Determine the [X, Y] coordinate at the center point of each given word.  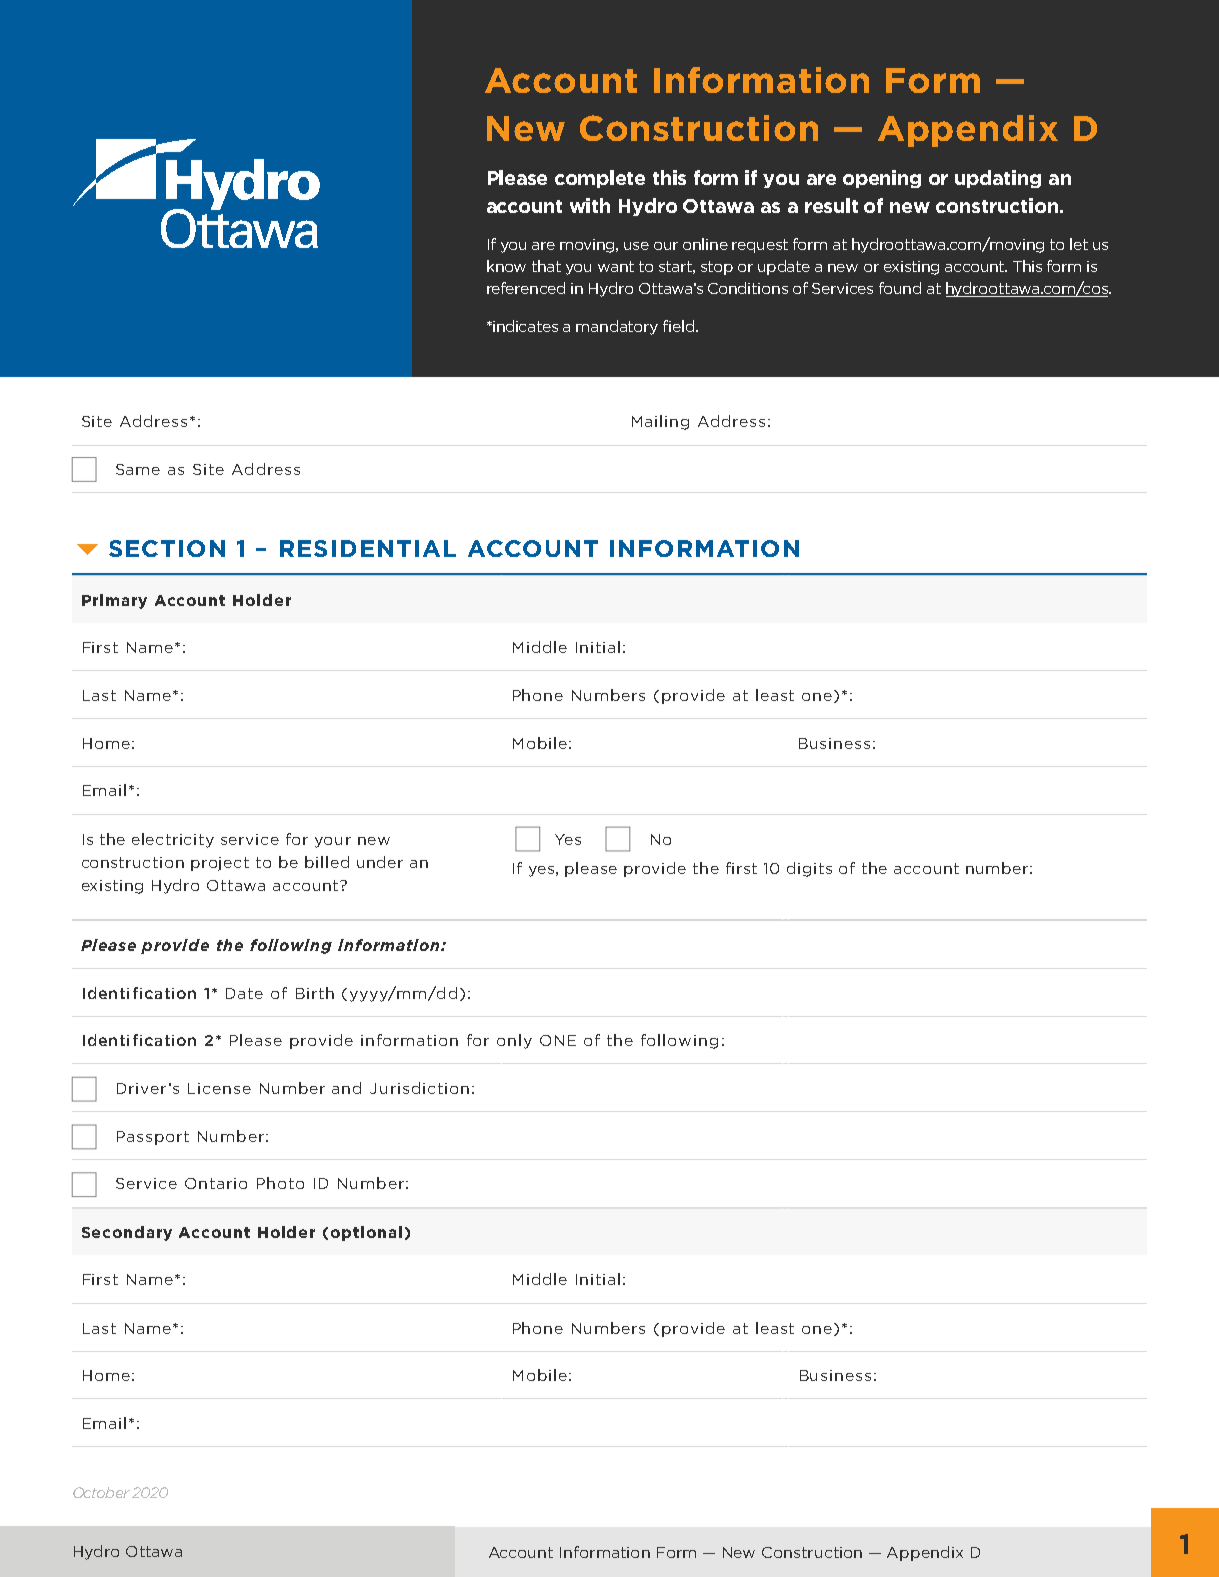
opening [882, 179]
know [506, 266]
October [101, 1492]
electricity [173, 840]
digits [809, 869]
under [380, 862]
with [590, 205]
